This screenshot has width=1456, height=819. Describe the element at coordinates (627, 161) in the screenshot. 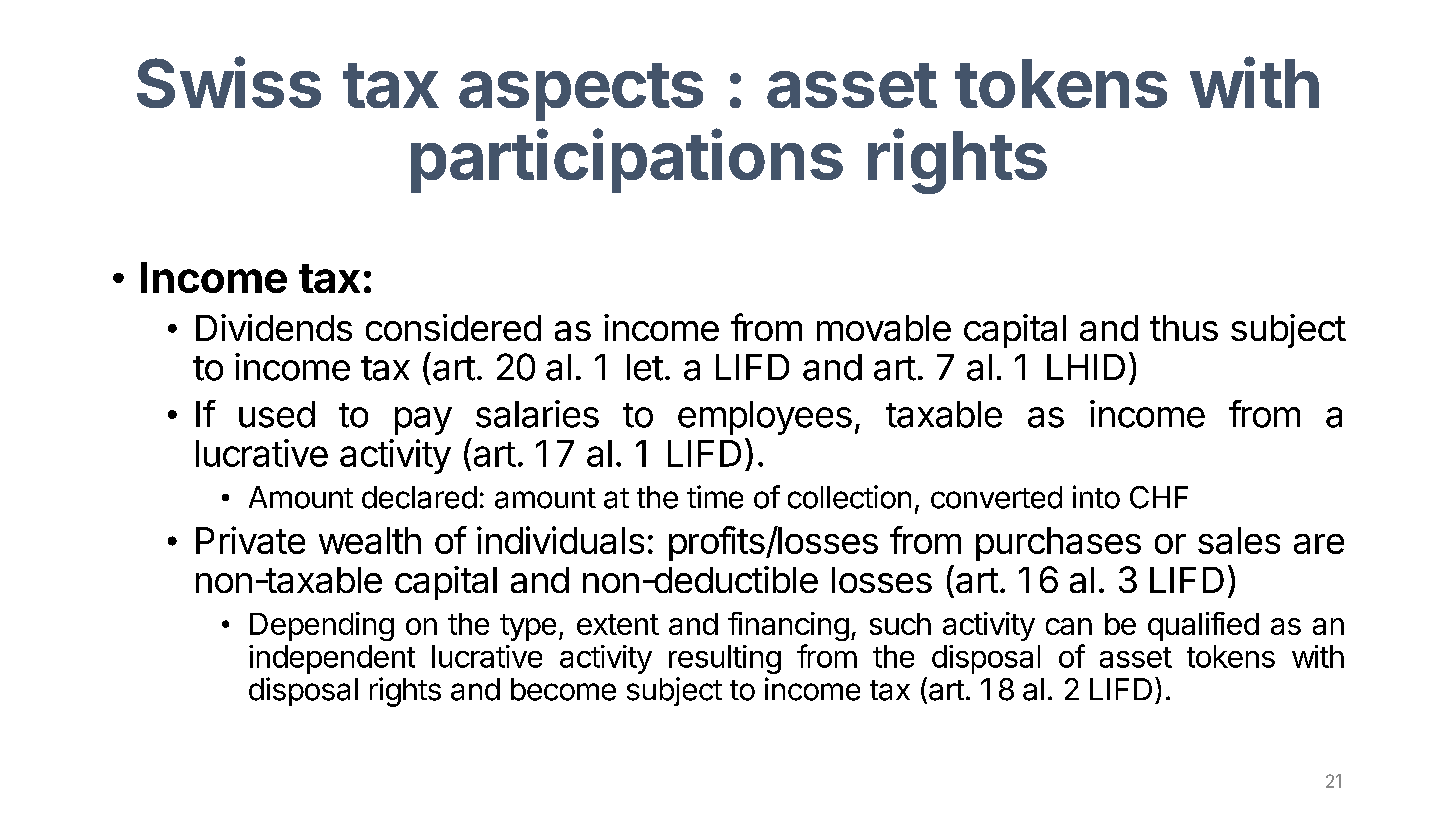

I see `participations` at that location.
